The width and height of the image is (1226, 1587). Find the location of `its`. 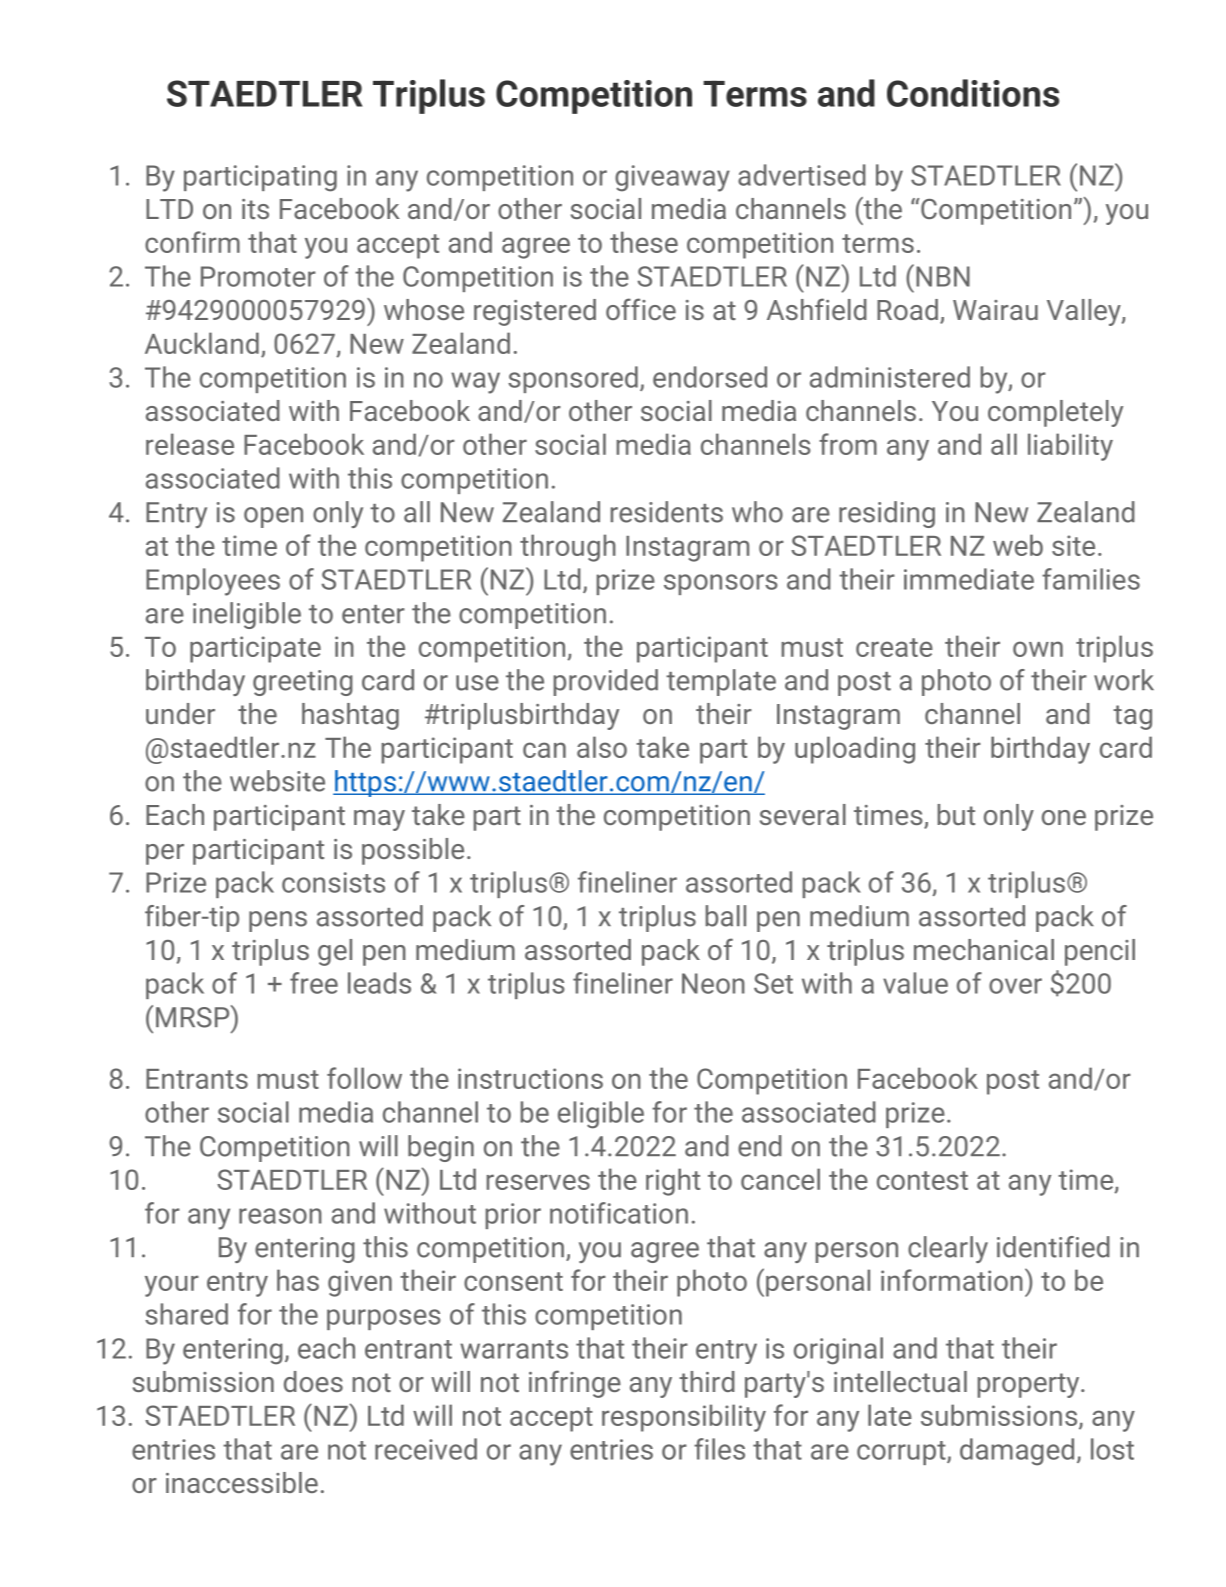

its is located at coordinates (255, 209).
